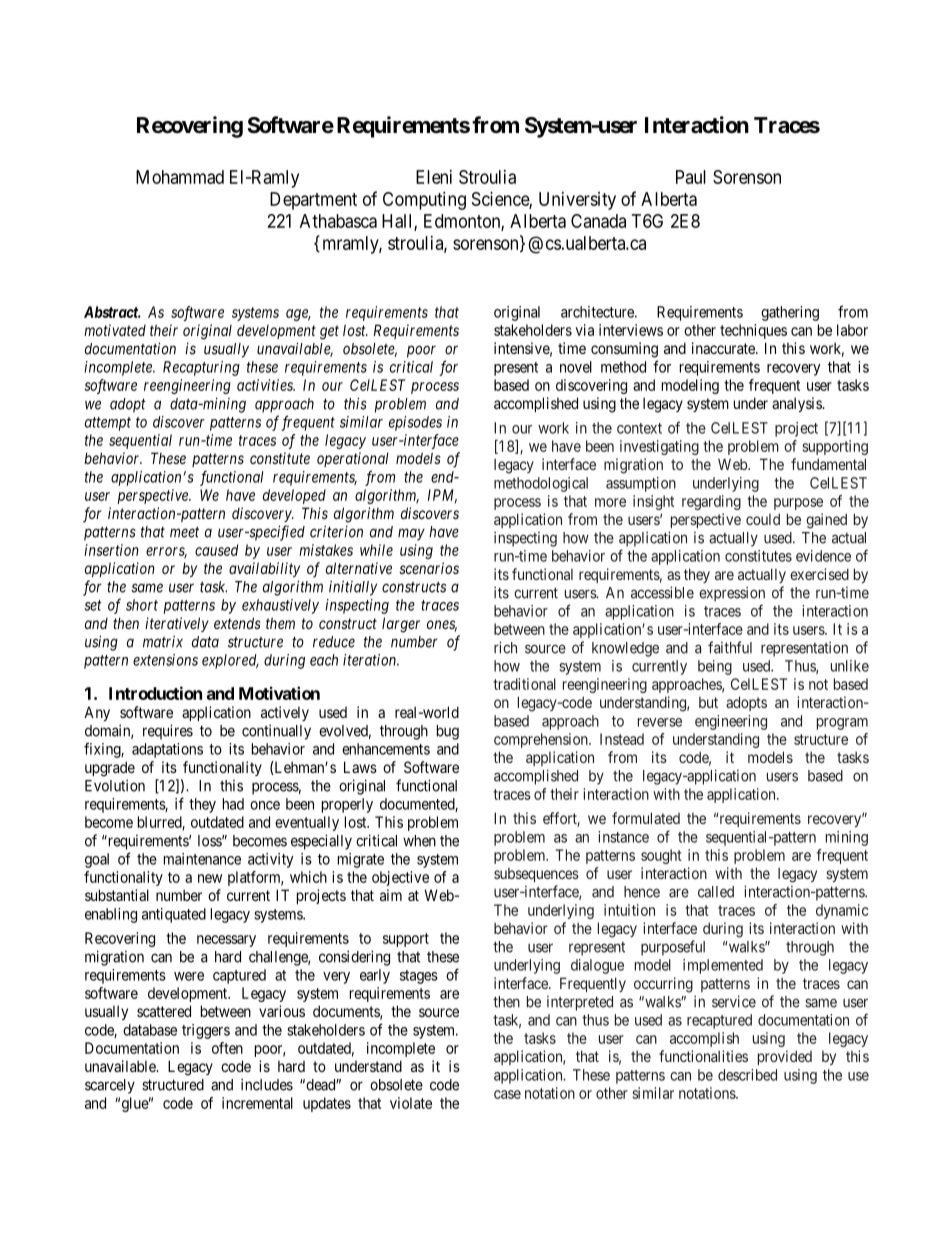  Describe the element at coordinates (716, 892) in the image. I see `called` at that location.
